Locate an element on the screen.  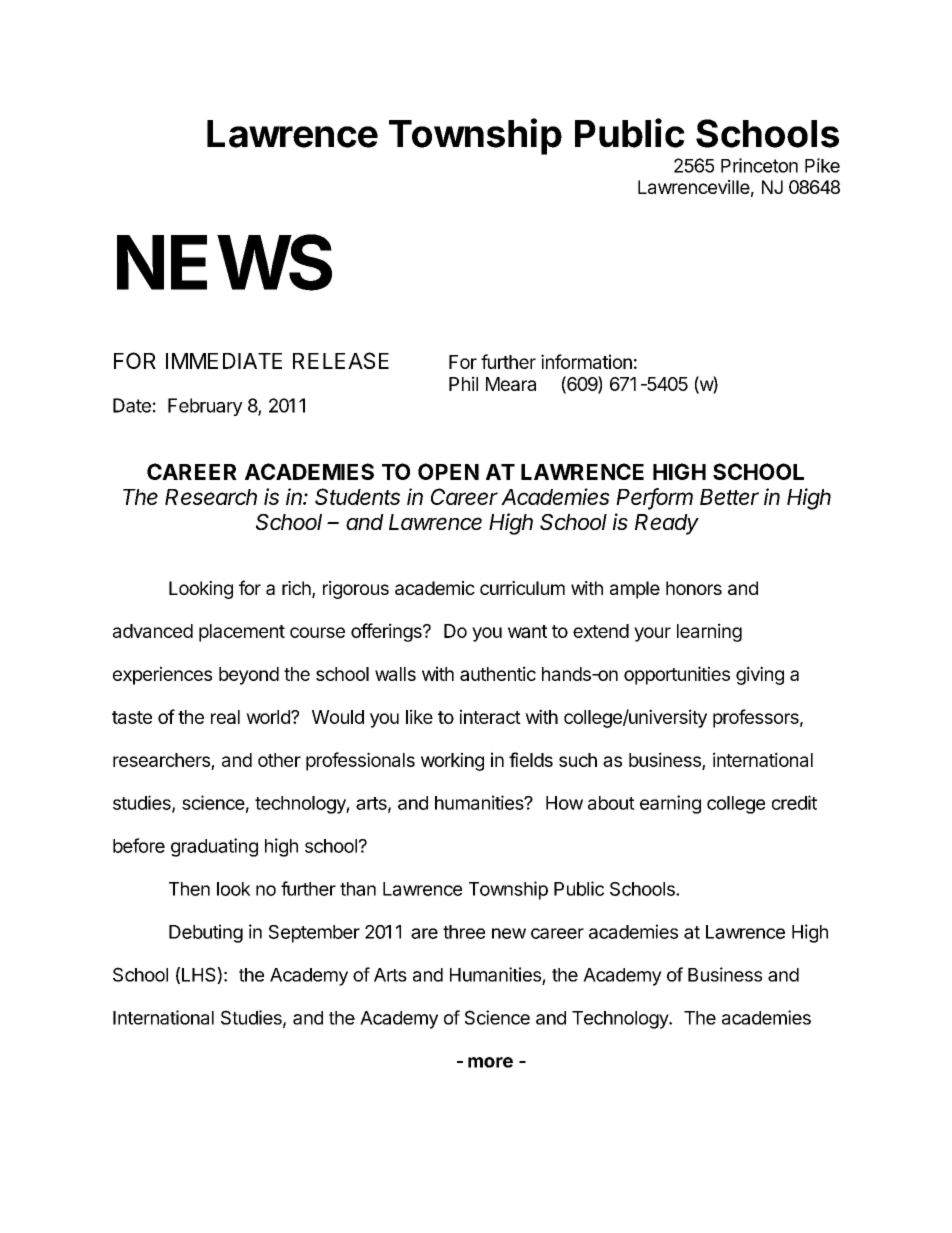
information is located at coordinates (586, 361).
